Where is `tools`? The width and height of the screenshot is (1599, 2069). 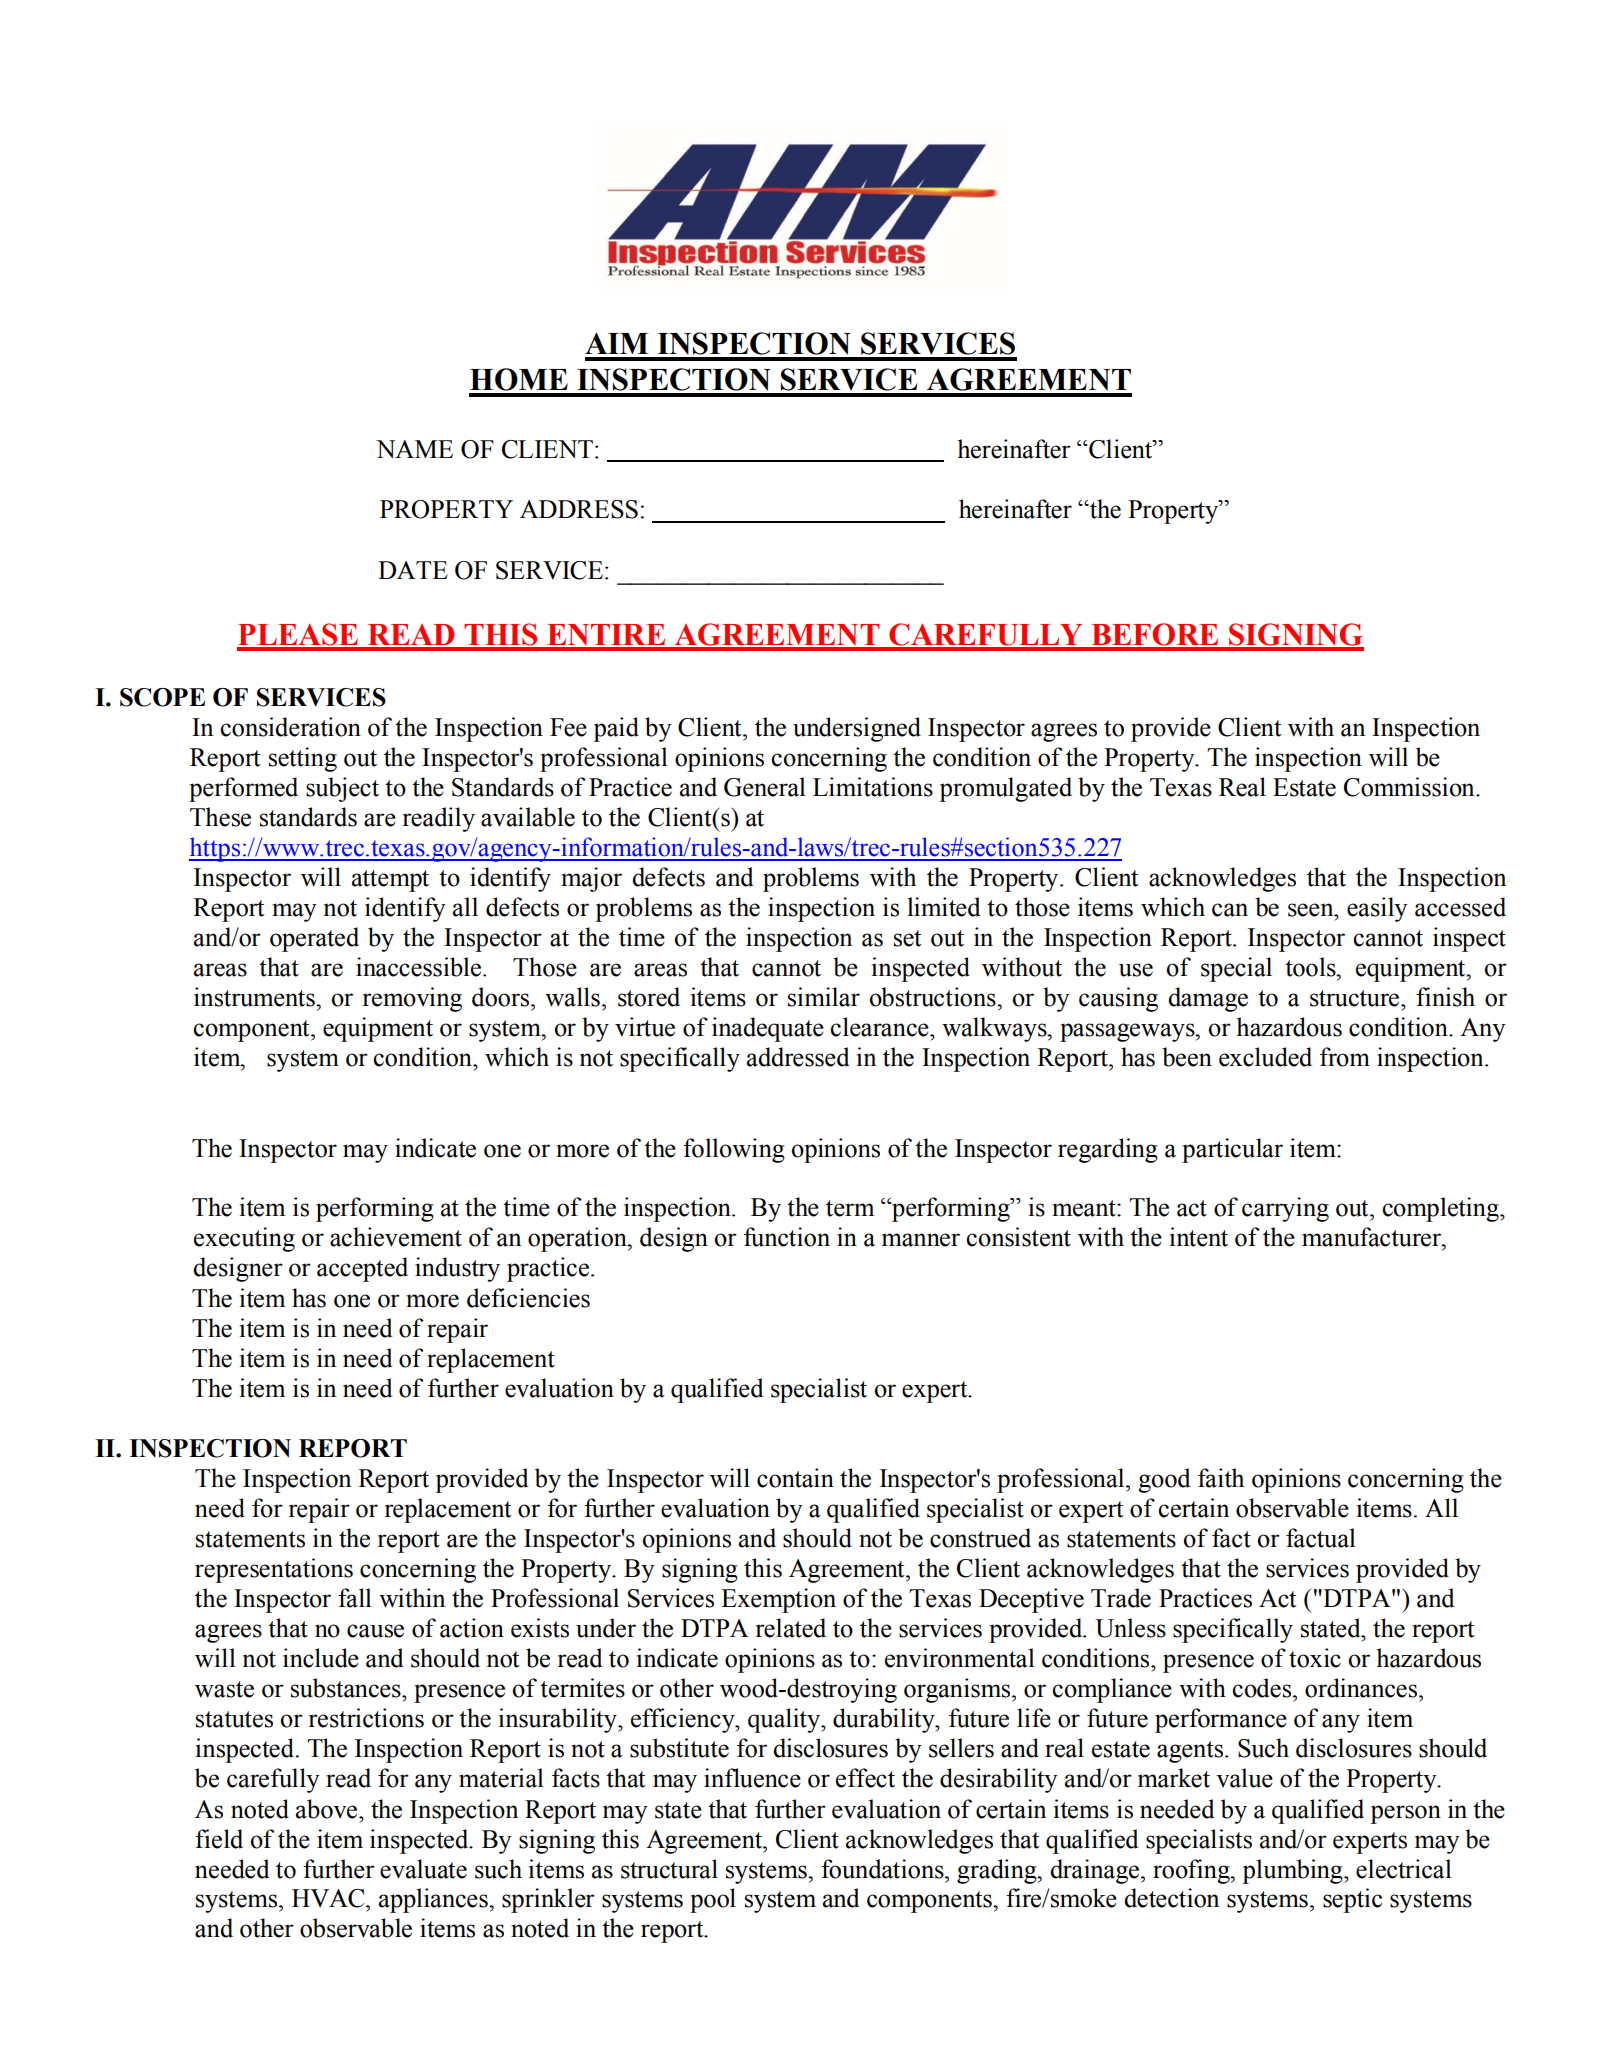
tools is located at coordinates (1311, 967).
